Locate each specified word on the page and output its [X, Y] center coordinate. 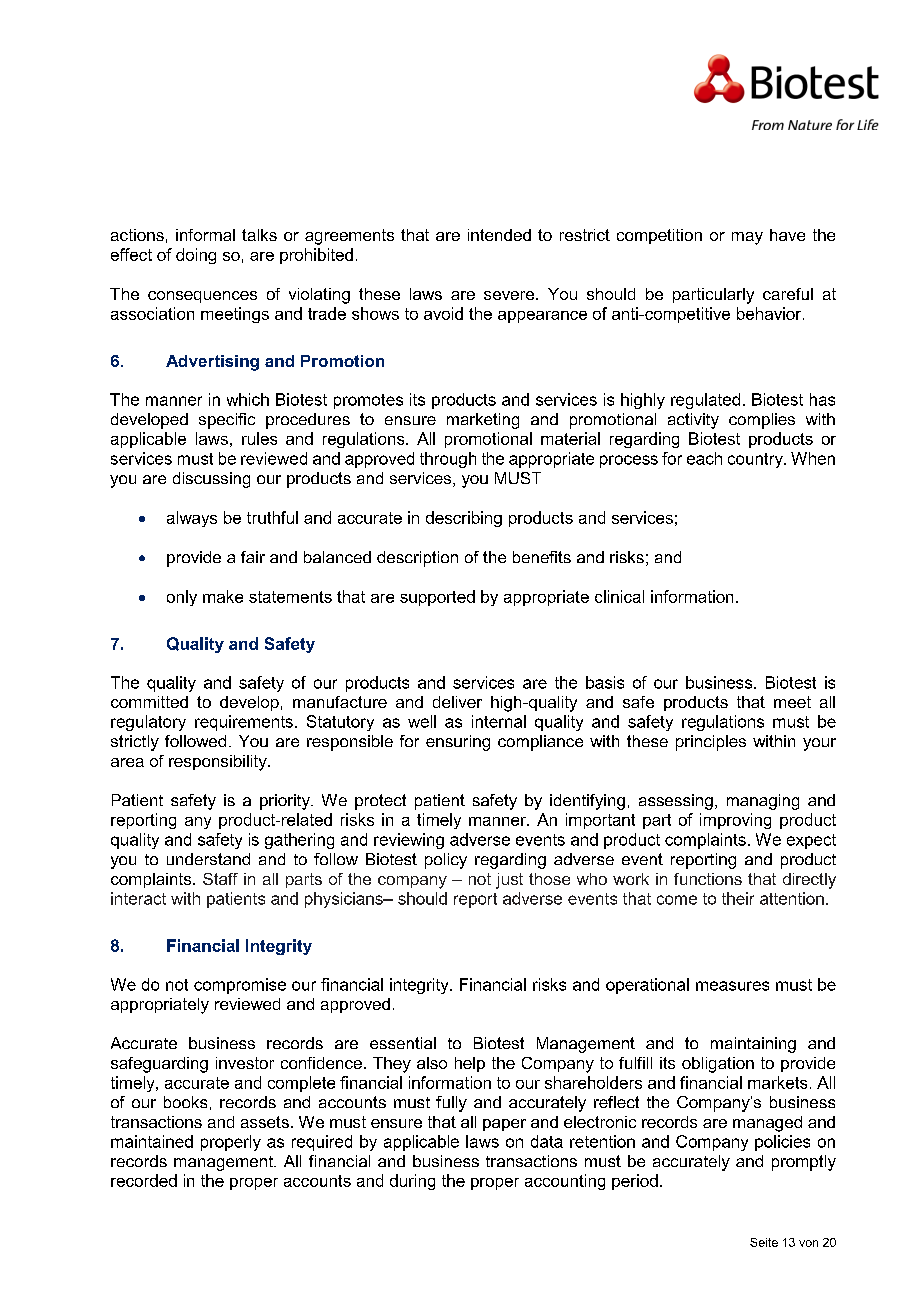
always [192, 519]
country [756, 460]
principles [711, 743]
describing [464, 519]
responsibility [219, 763]
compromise [240, 986]
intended [499, 235]
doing [196, 256]
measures [732, 986]
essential [403, 1043]
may [747, 238]
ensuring [458, 743]
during [412, 1182]
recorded [144, 1180]
